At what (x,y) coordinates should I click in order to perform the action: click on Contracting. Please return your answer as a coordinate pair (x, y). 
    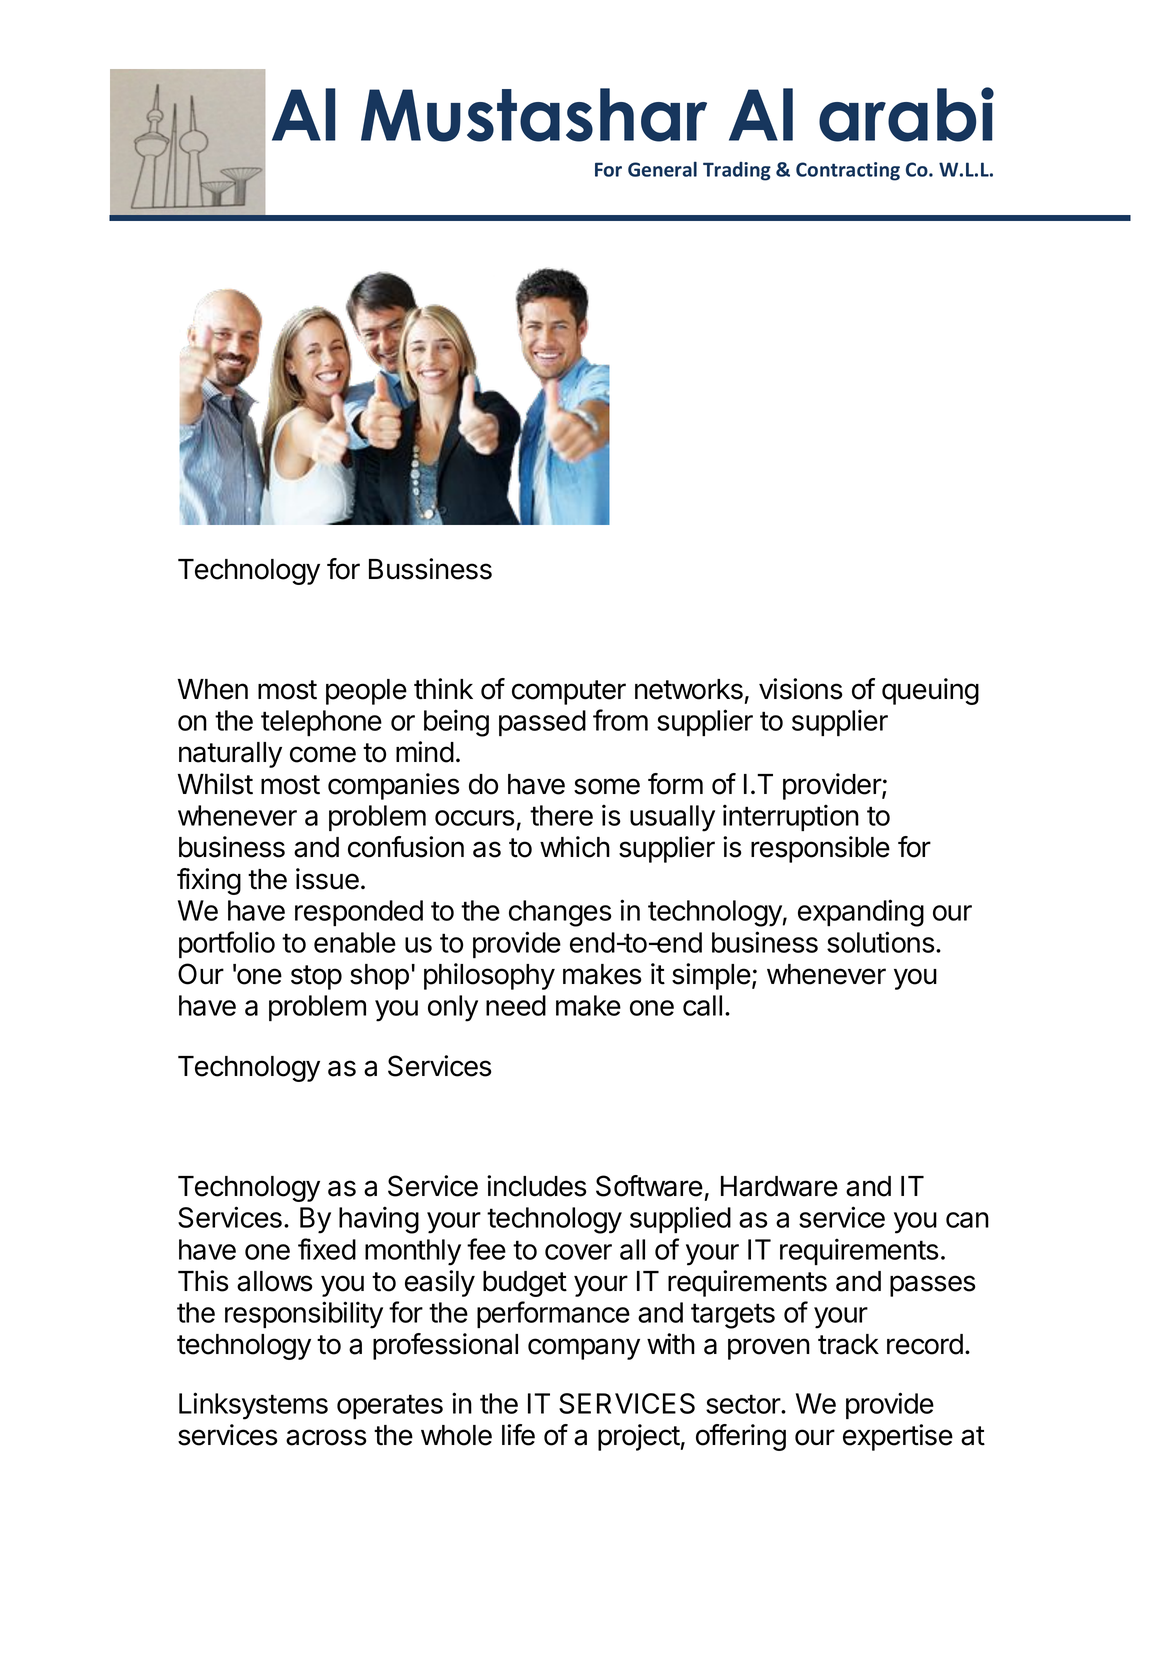
    Looking at the image, I should click on (848, 171).
